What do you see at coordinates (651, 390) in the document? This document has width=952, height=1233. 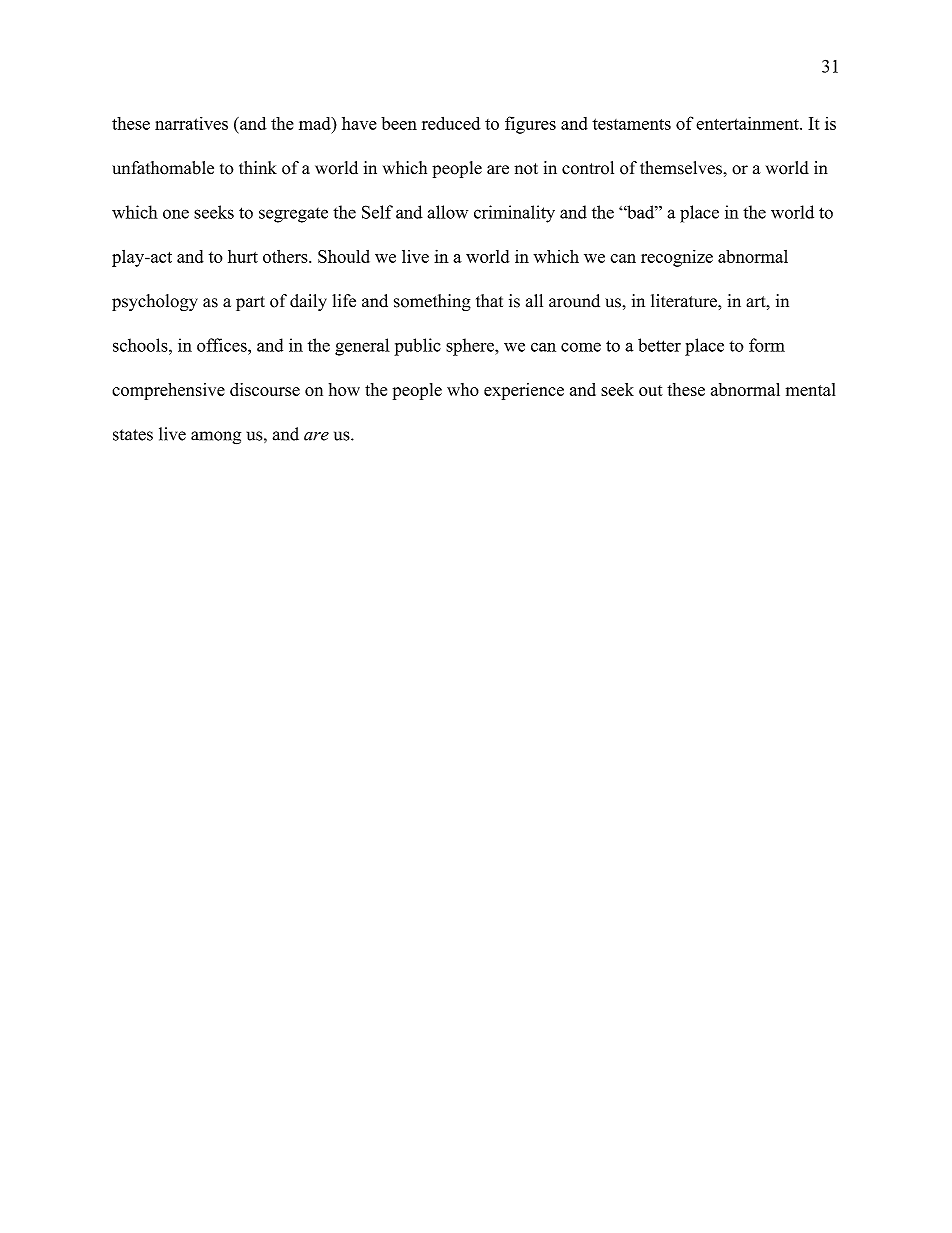 I see `out` at bounding box center [651, 390].
